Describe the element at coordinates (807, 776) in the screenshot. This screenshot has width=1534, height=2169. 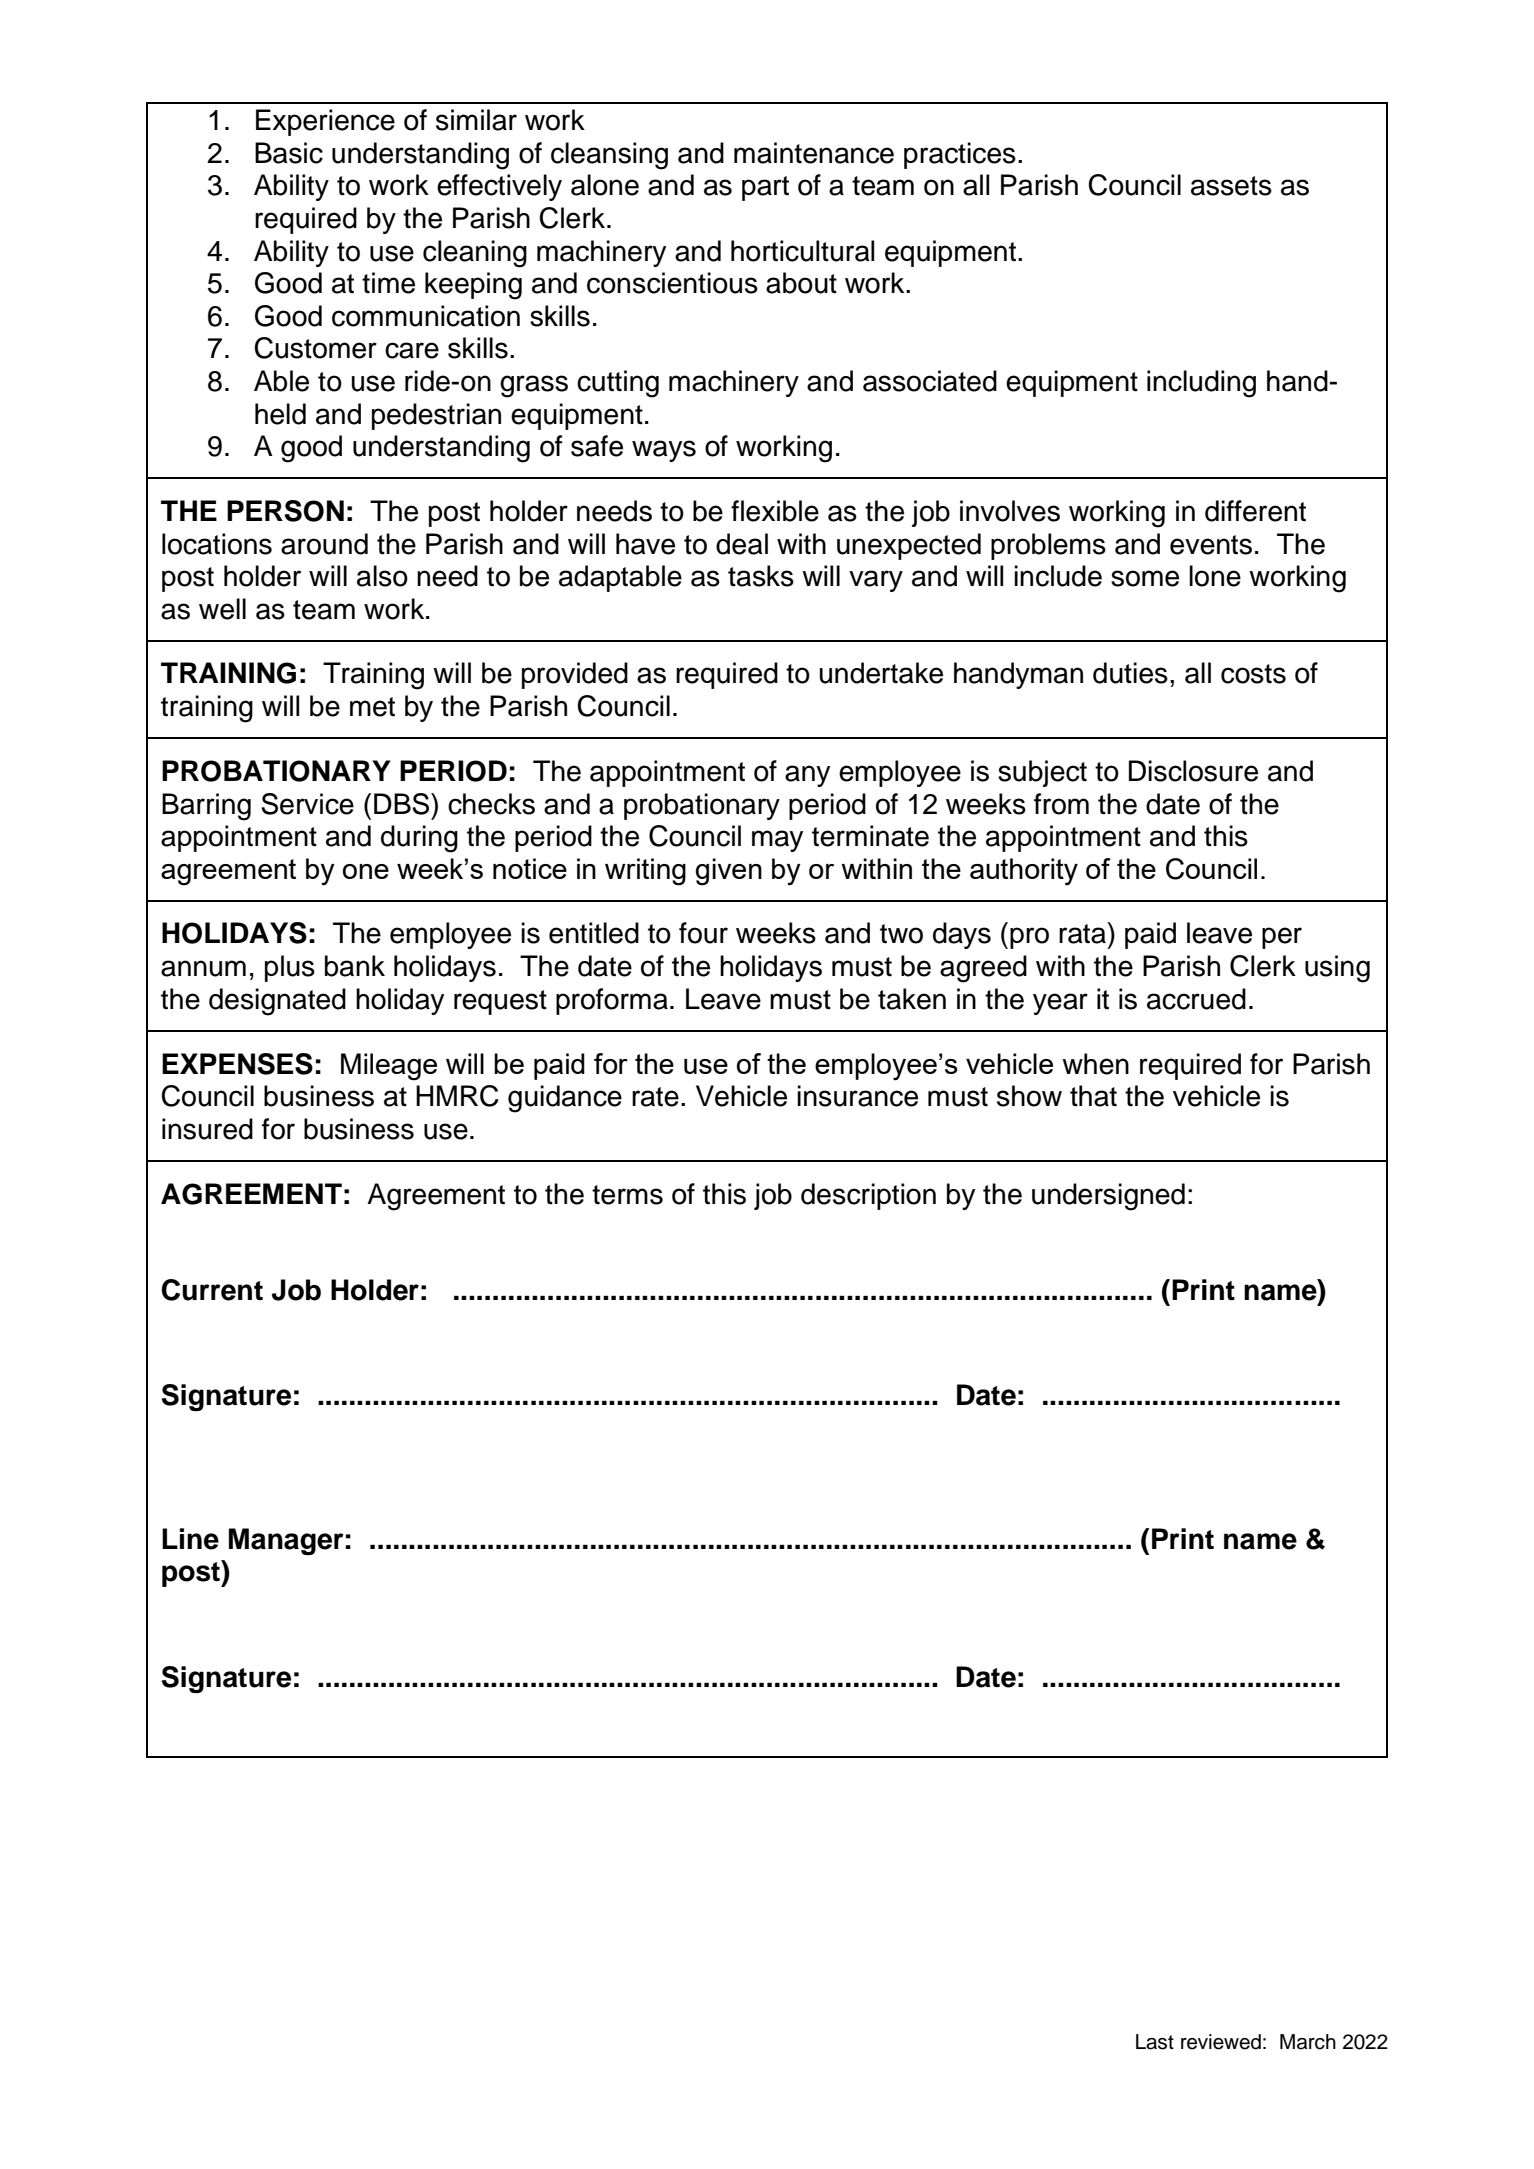
I see `any` at that location.
